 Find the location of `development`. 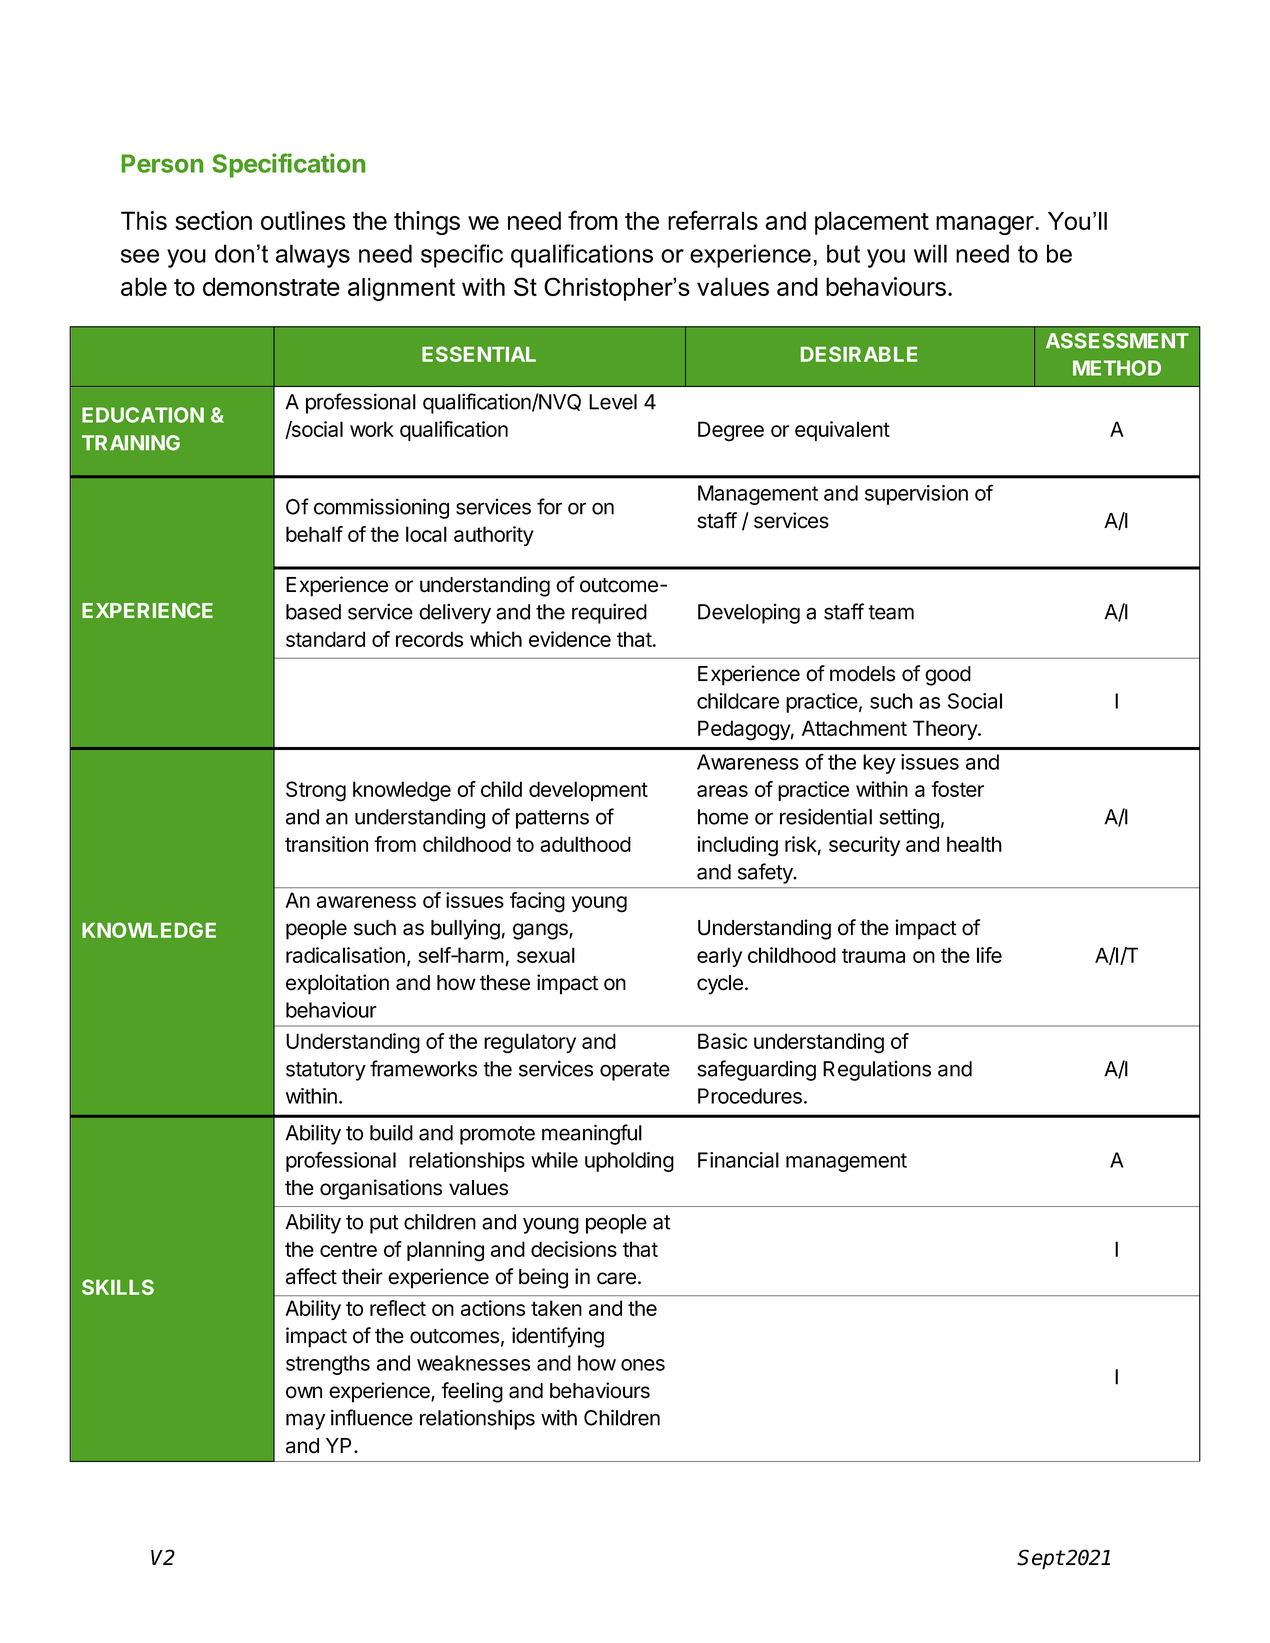

development is located at coordinates (588, 791).
